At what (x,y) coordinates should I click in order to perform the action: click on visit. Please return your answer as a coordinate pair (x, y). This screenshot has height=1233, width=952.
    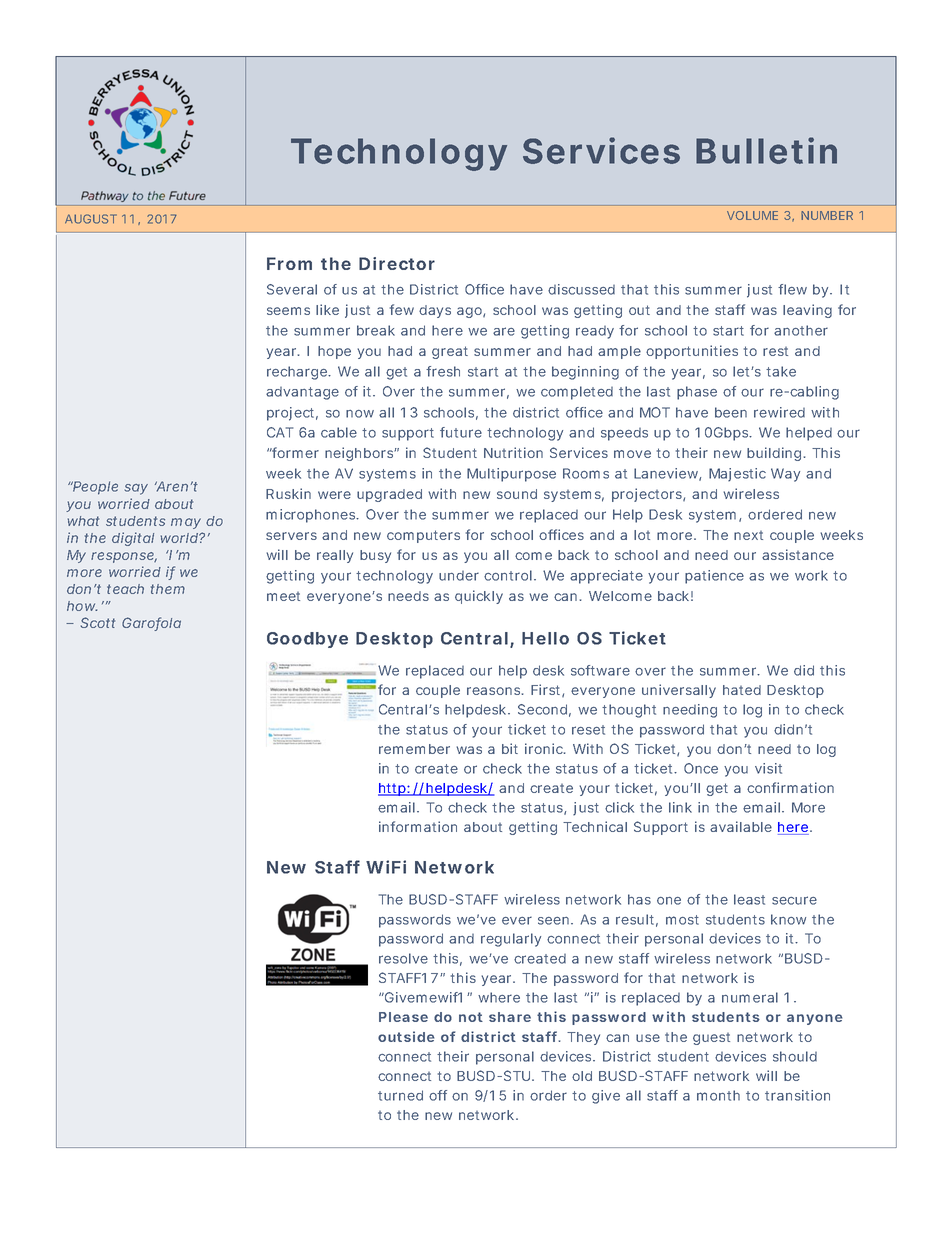
    Looking at the image, I should click on (768, 768).
